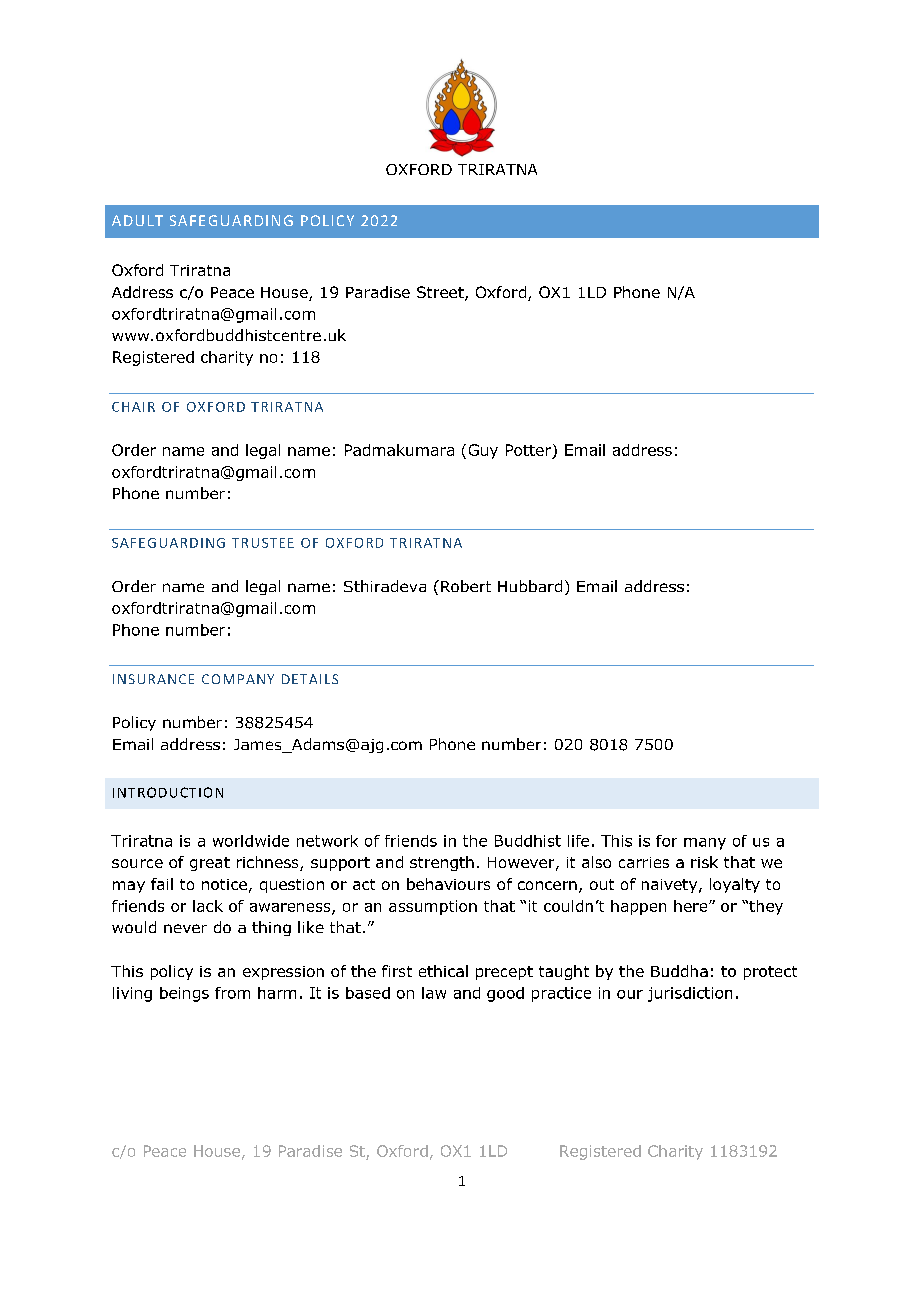  I want to click on many, so click(705, 844).
